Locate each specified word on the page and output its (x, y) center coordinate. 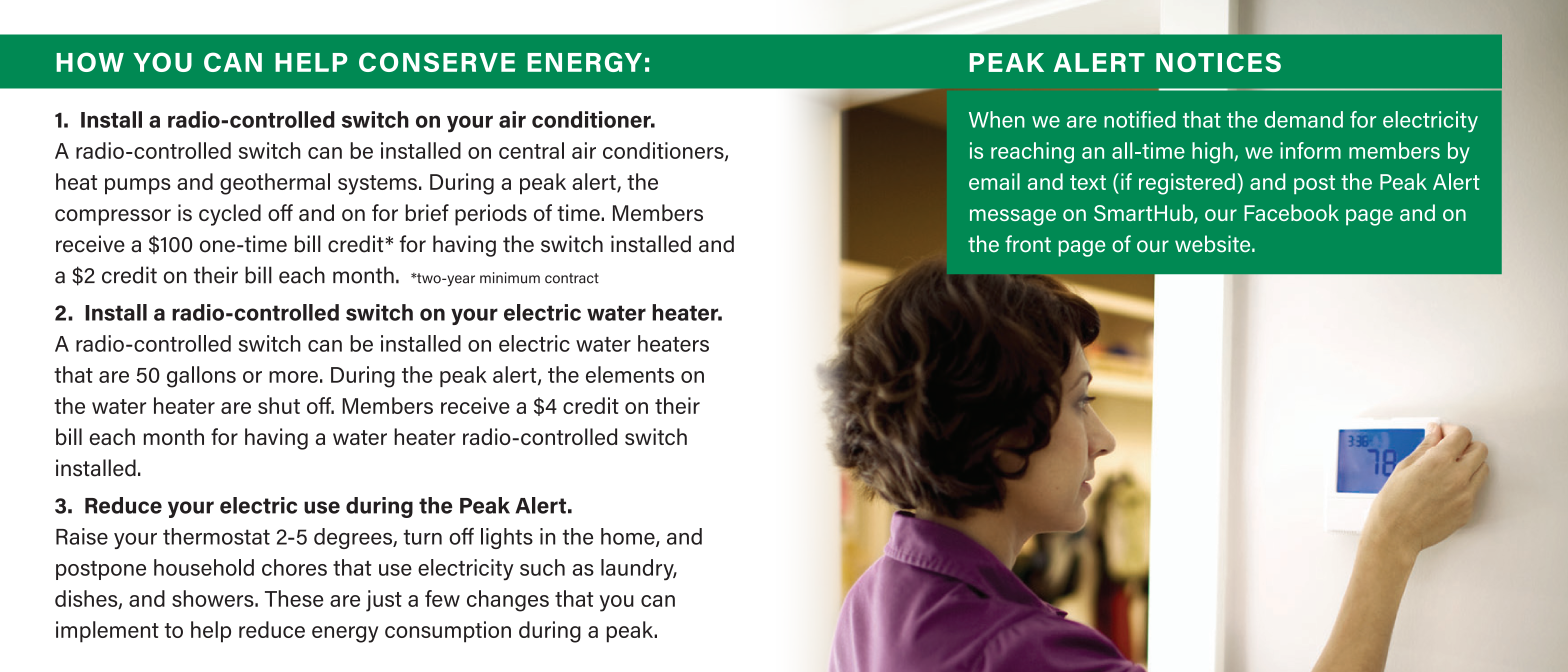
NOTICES (1218, 62)
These (294, 598)
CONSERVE (437, 62)
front (1028, 244)
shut (279, 405)
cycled (230, 215)
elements (630, 374)
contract (572, 278)
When (997, 119)
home (629, 537)
